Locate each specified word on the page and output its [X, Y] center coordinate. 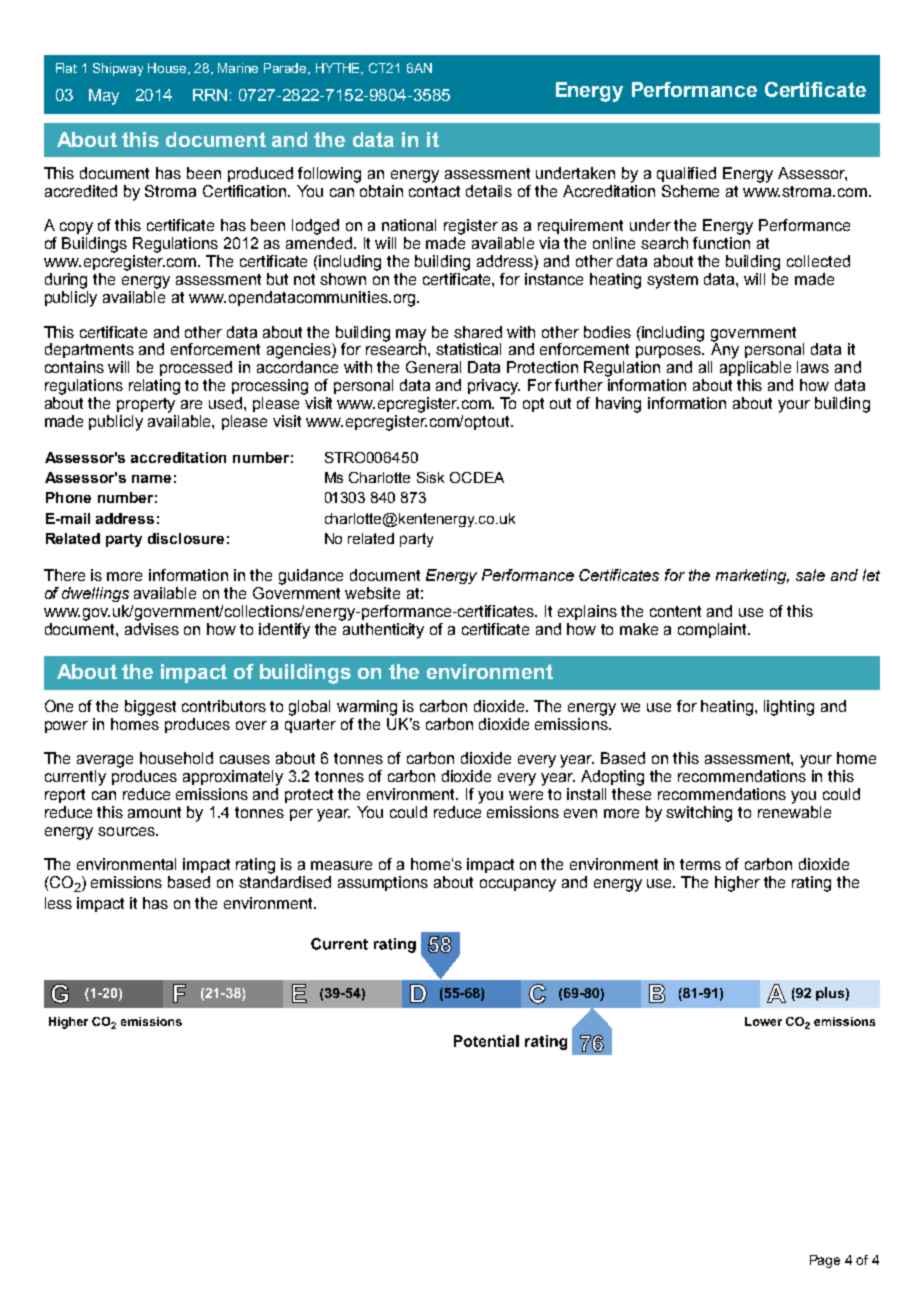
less [58, 903]
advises [152, 629]
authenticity [383, 631]
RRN [210, 95]
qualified [686, 174]
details [489, 191]
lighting [789, 708]
